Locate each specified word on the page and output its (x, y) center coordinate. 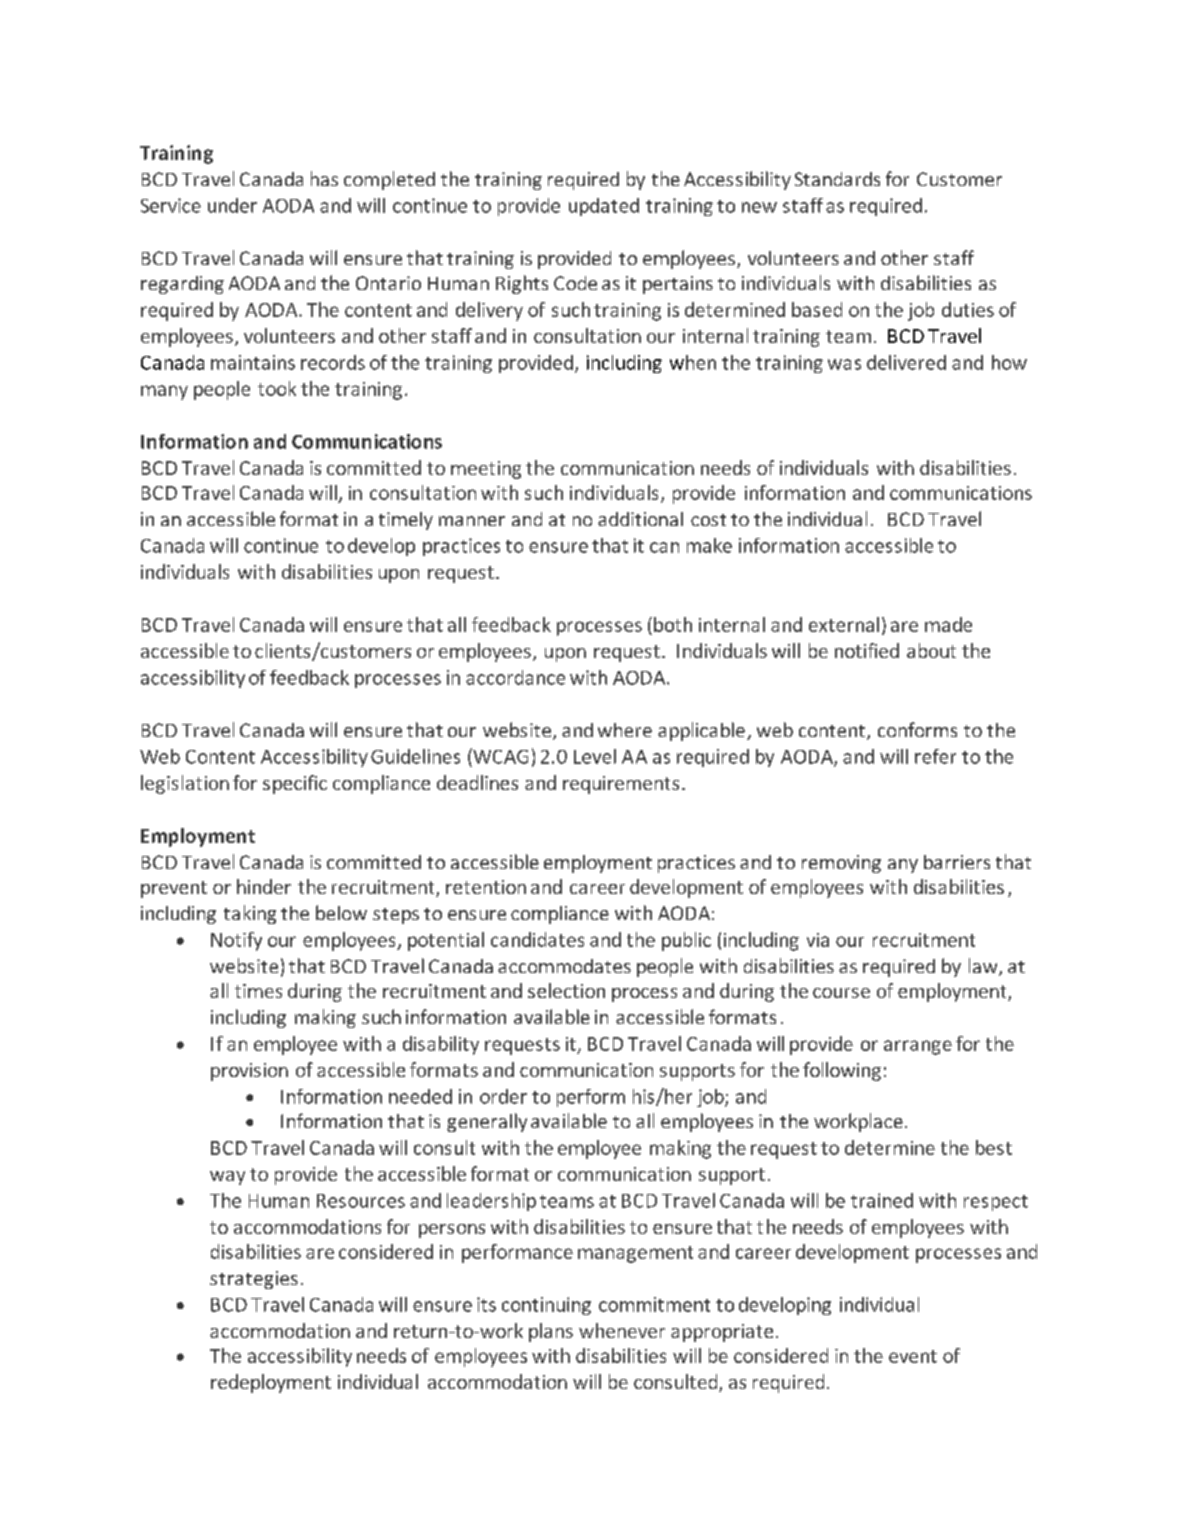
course (841, 993)
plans (551, 1332)
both (673, 624)
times (258, 991)
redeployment (271, 1383)
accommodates (564, 966)
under (232, 205)
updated (604, 207)
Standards (837, 179)
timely (406, 521)
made (948, 624)
